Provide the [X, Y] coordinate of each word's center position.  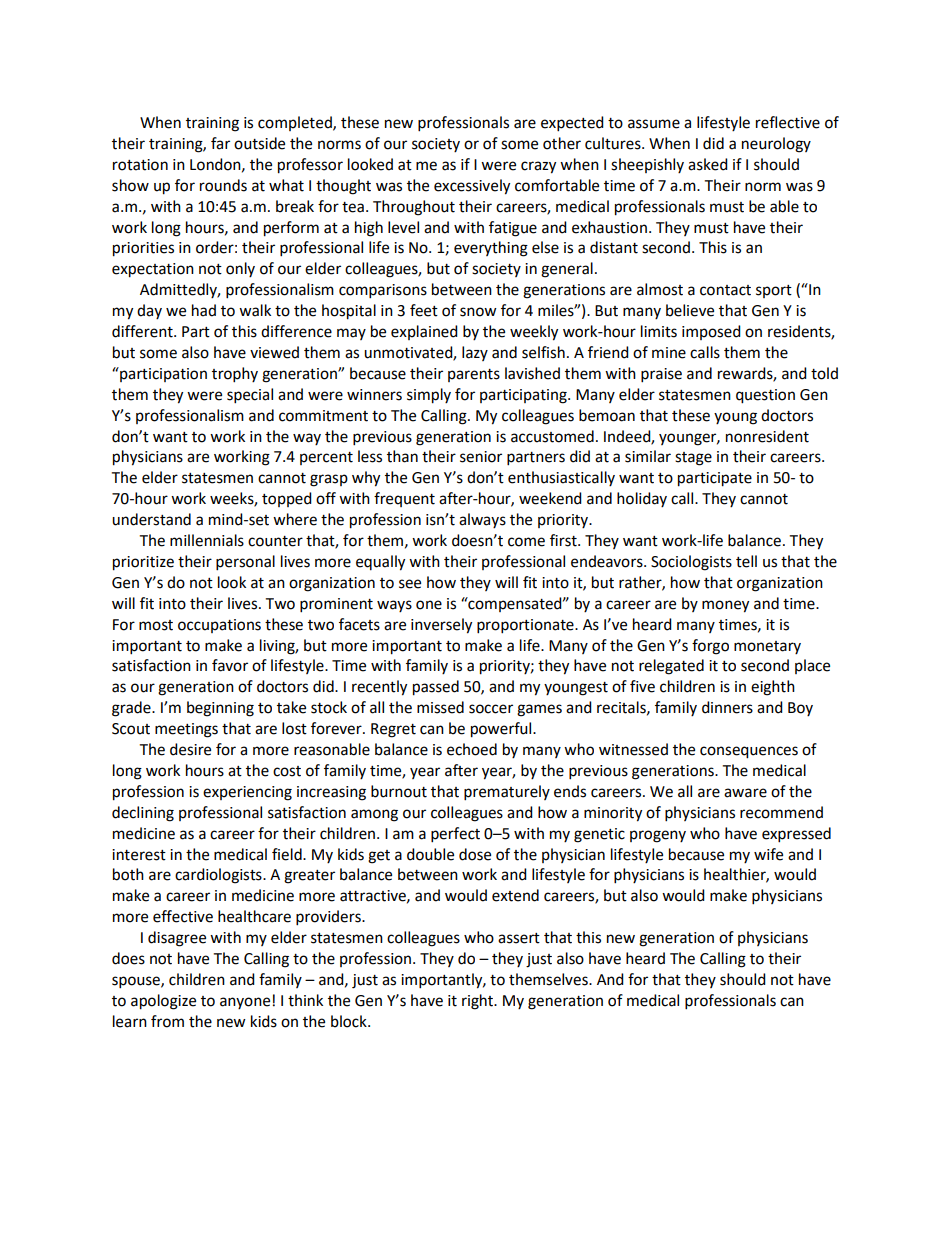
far [220, 143]
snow [478, 312]
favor [230, 665]
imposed [711, 332]
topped [287, 499]
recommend [781, 812]
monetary [767, 647]
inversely [441, 626]
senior [481, 457]
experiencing [247, 793]
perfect [455, 835]
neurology [776, 145]
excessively [472, 187]
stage [693, 459]
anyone [245, 1003]
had [204, 310]
